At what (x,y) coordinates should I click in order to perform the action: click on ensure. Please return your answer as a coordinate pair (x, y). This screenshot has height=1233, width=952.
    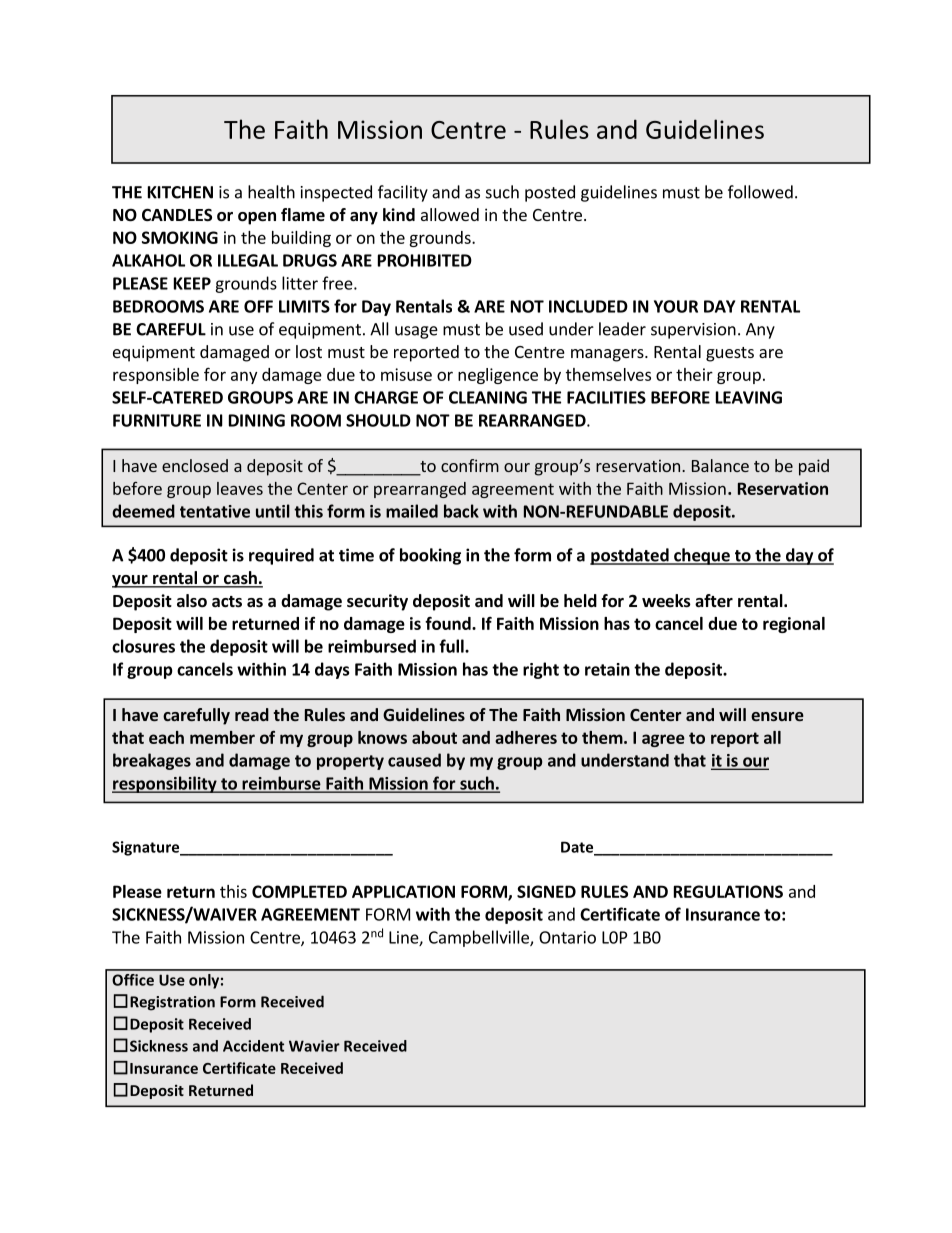
    Looking at the image, I should click on (777, 716).
